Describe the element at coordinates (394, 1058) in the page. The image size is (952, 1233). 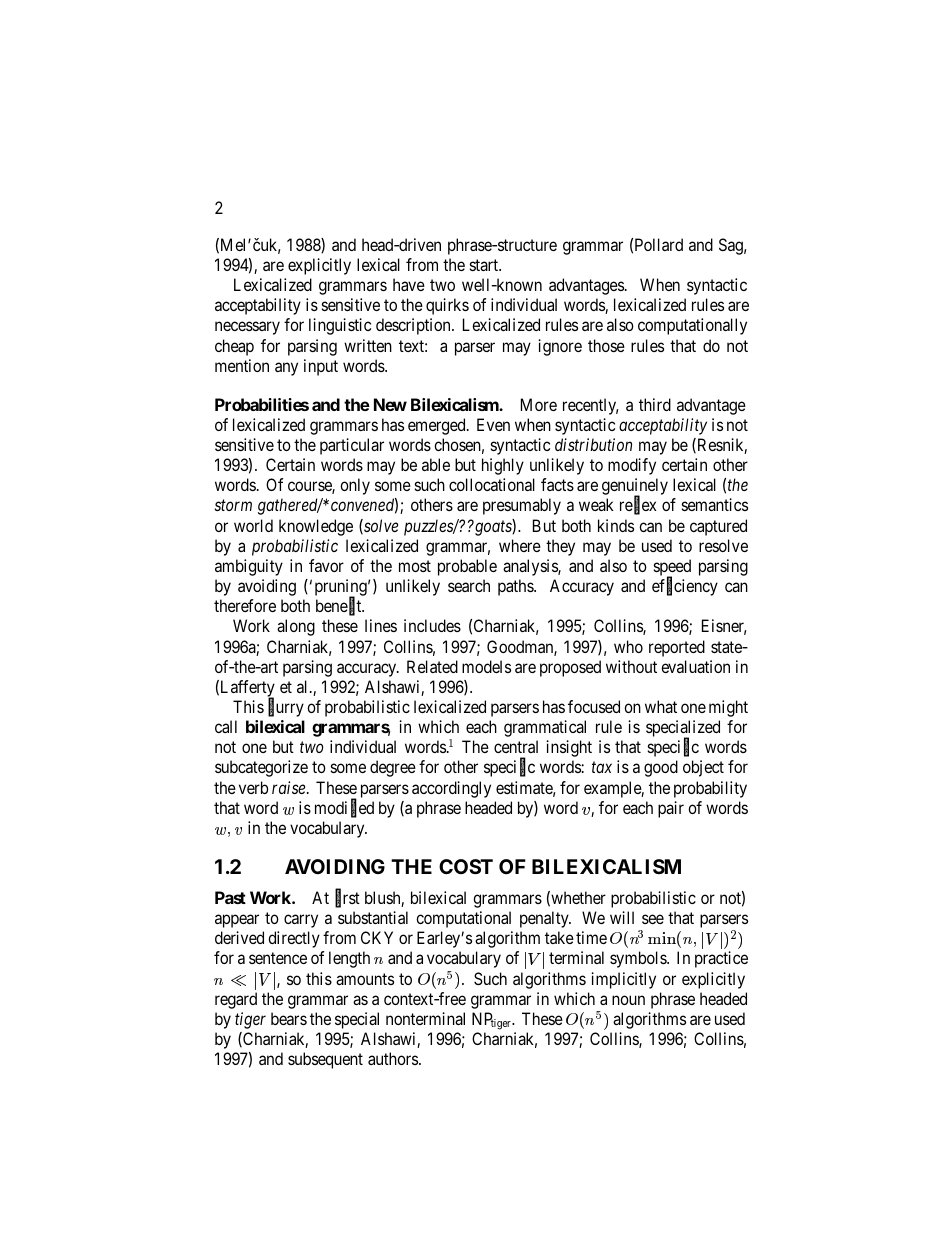
I see `authors` at that location.
